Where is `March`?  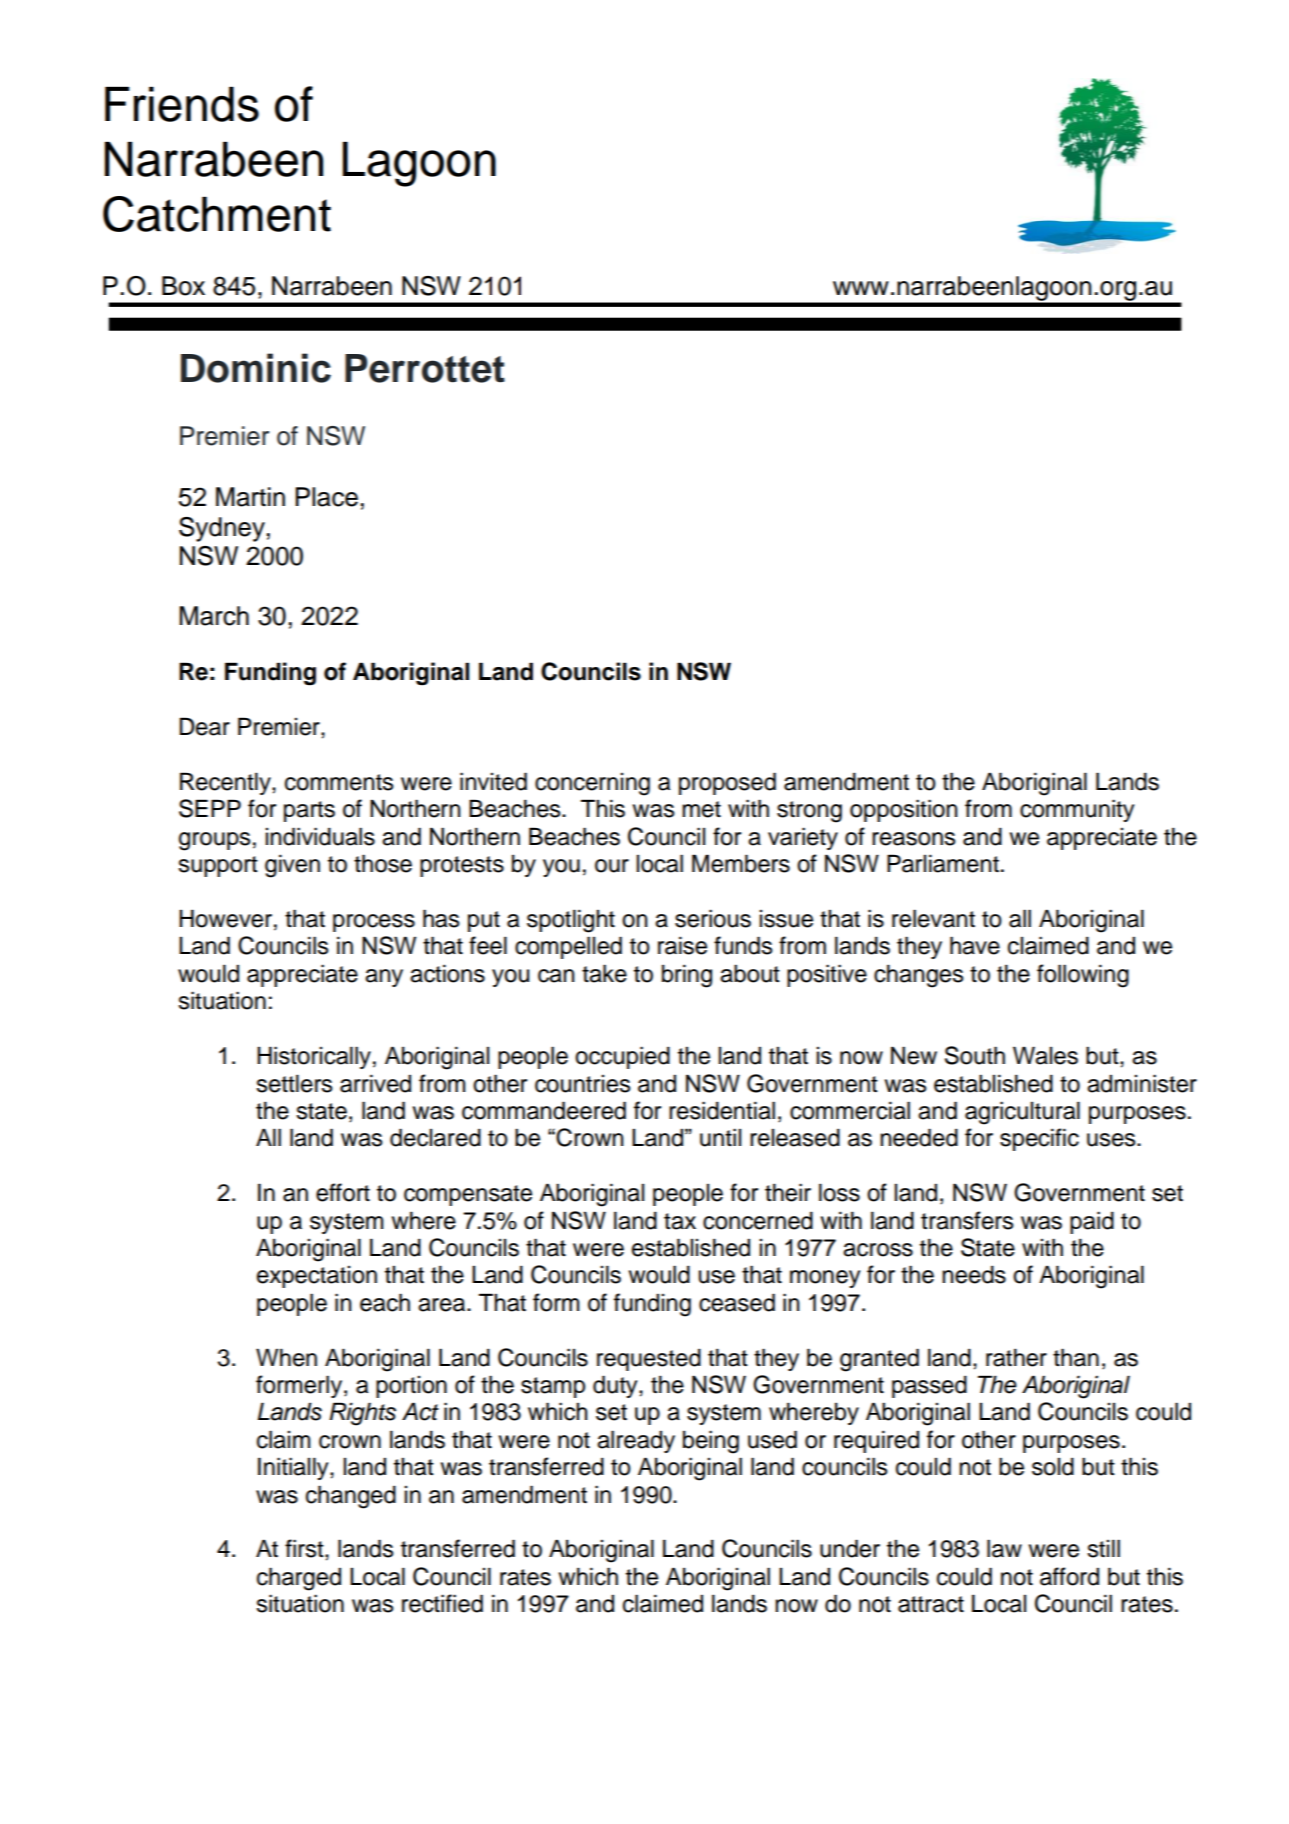 March is located at coordinates (214, 616).
